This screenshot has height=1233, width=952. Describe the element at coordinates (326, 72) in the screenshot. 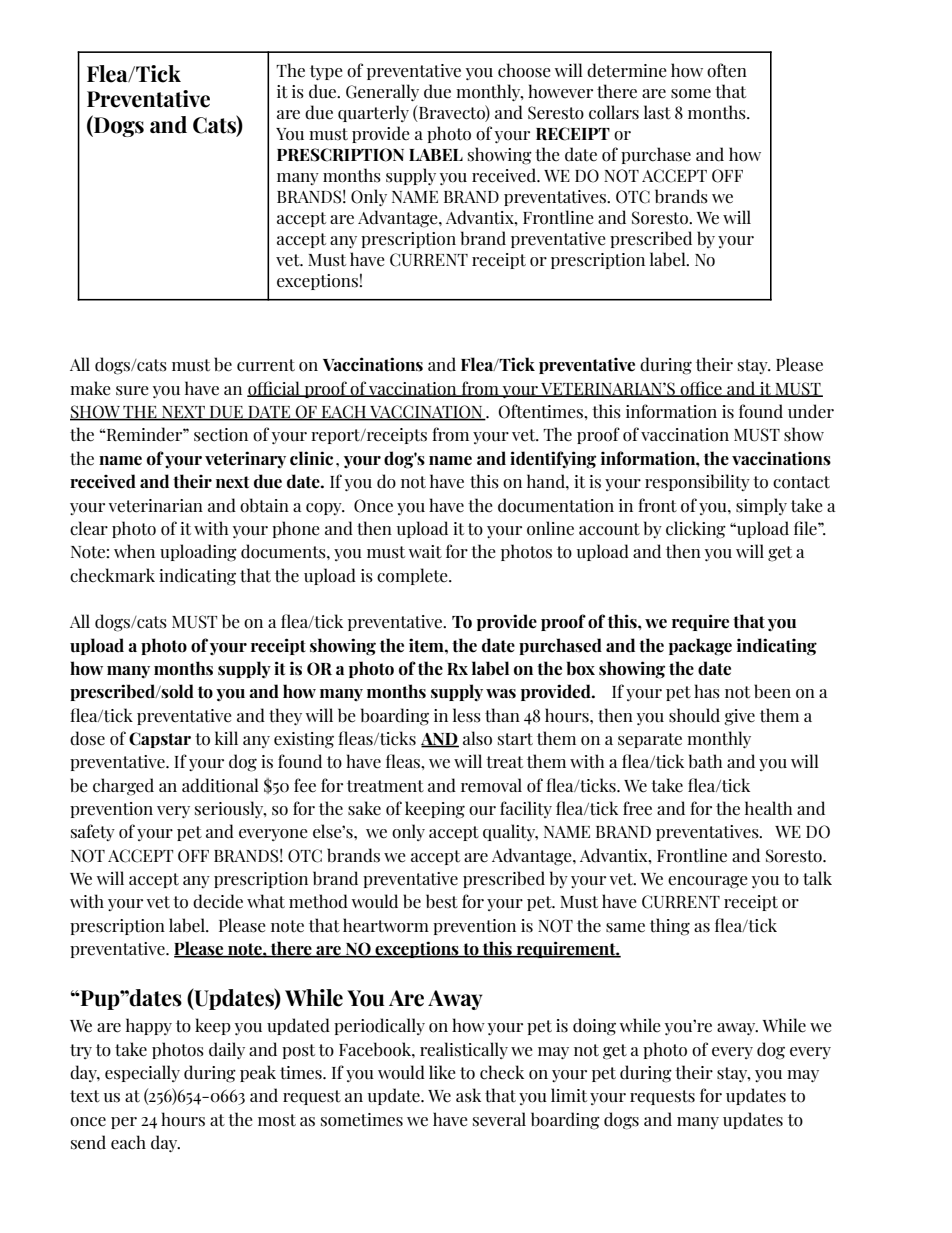

I see `type` at that location.
